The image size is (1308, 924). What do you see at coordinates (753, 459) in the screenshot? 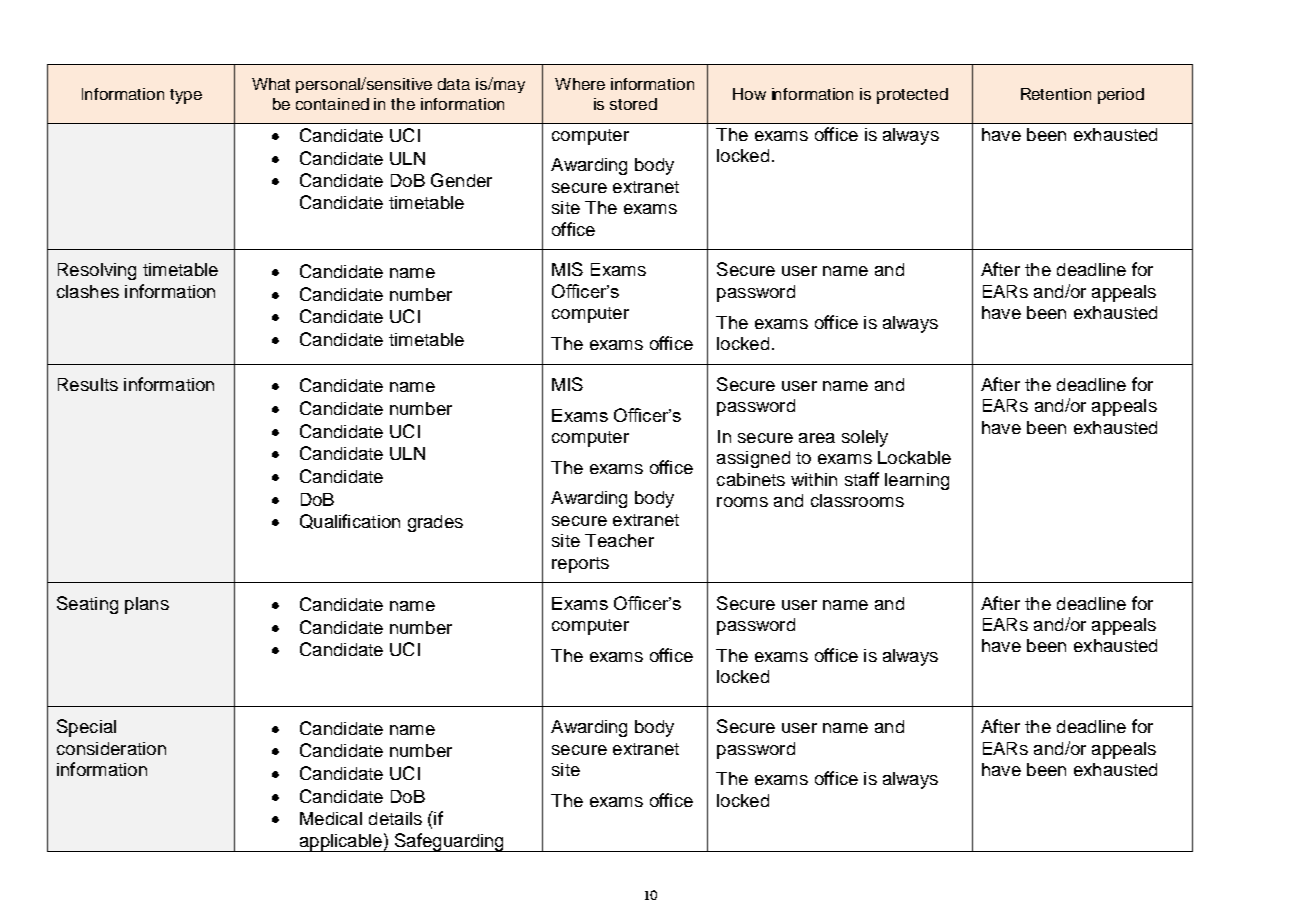
I see `assigned` at bounding box center [753, 459].
